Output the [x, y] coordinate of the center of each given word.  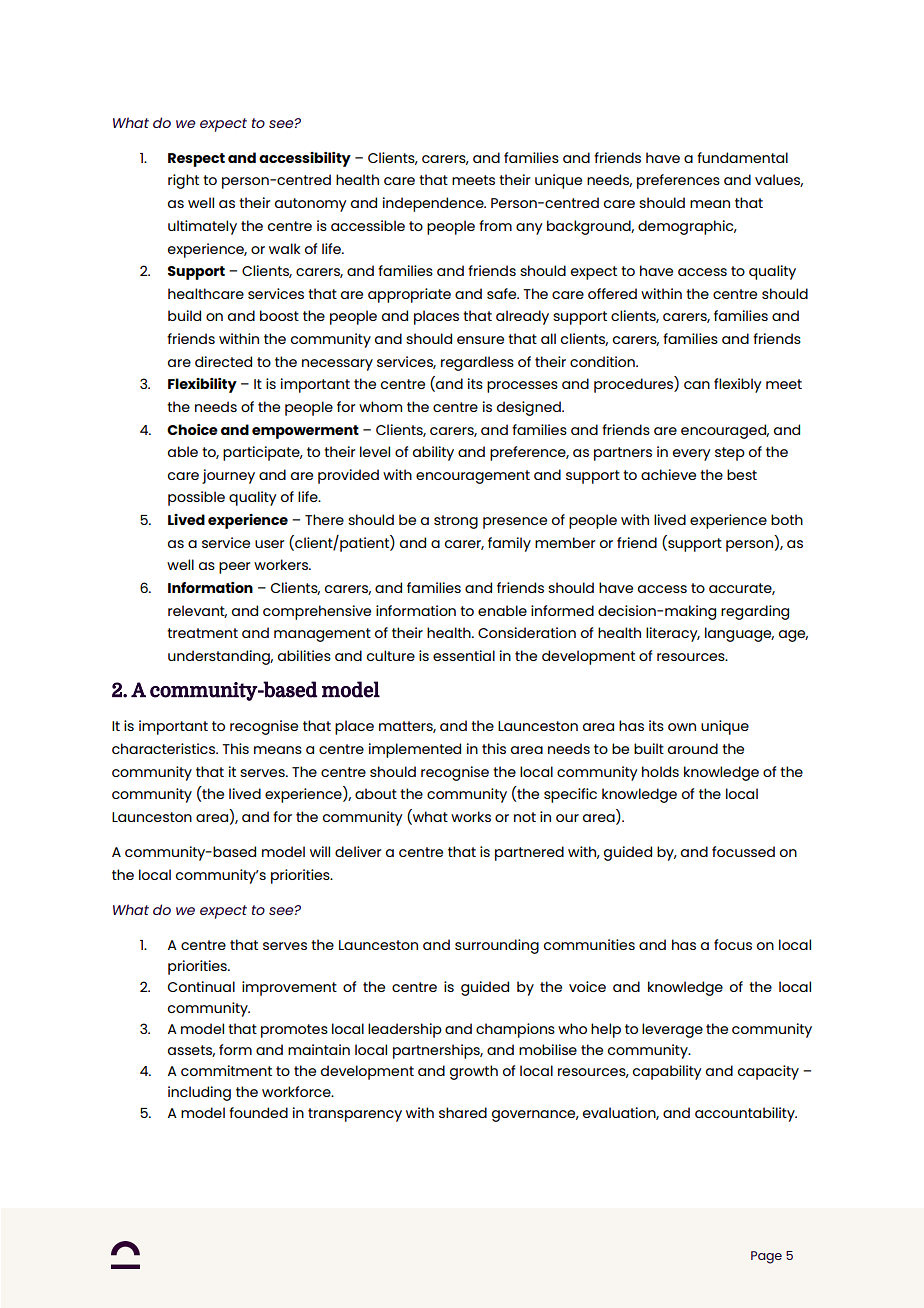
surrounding [497, 946]
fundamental [742, 157]
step [730, 454]
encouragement [473, 477]
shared [463, 1112]
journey [228, 476]
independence [434, 204]
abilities [304, 655]
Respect [196, 160]
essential [464, 655]
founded [258, 1112]
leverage [672, 1030]
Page [766, 1257]
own [682, 727]
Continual [201, 986]
